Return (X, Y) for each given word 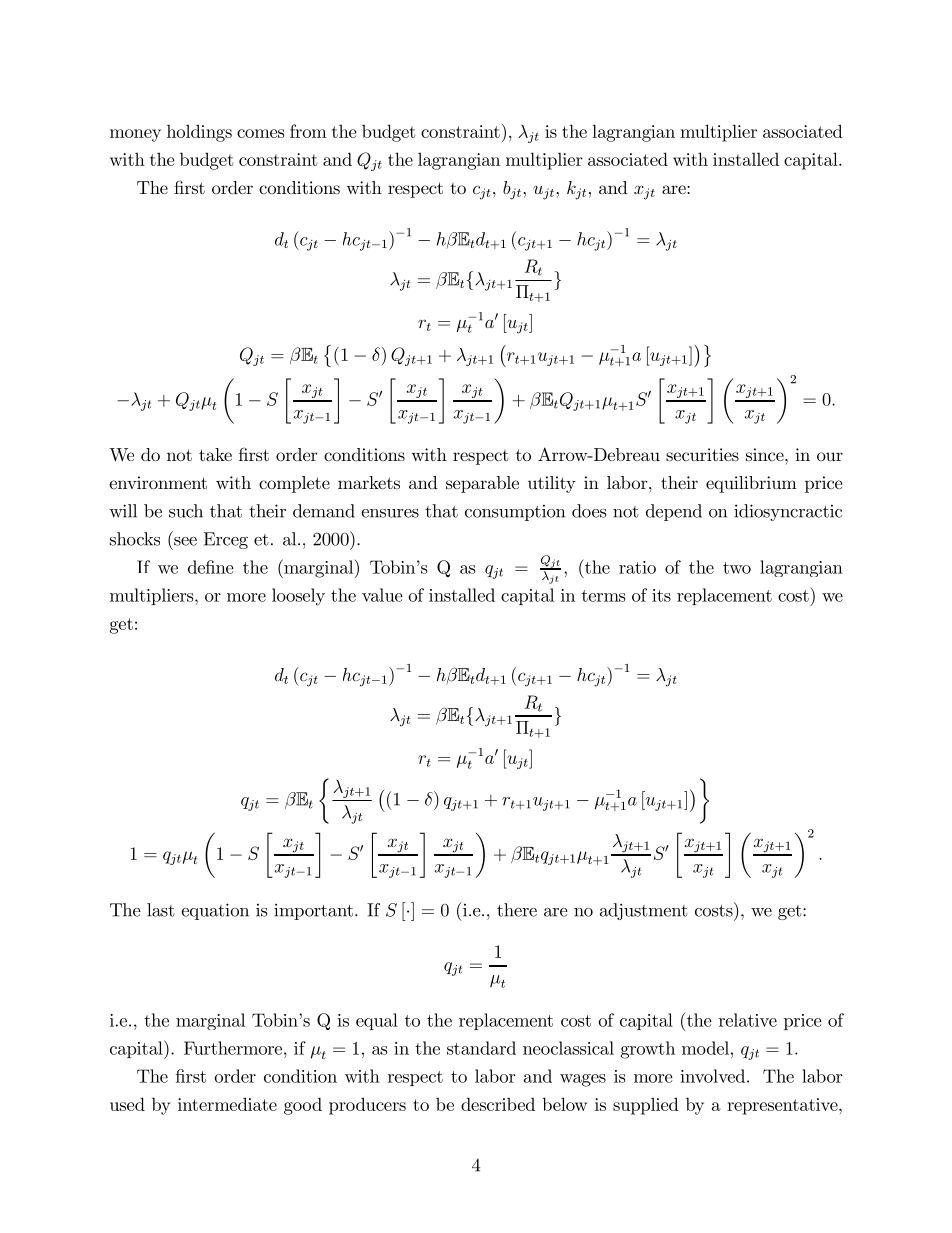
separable (482, 484)
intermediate (227, 1104)
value (382, 595)
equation (215, 911)
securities (702, 454)
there (517, 910)
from (308, 131)
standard (481, 1048)
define (211, 567)
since (766, 454)
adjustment (644, 911)
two (737, 568)
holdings (199, 133)
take (215, 454)
